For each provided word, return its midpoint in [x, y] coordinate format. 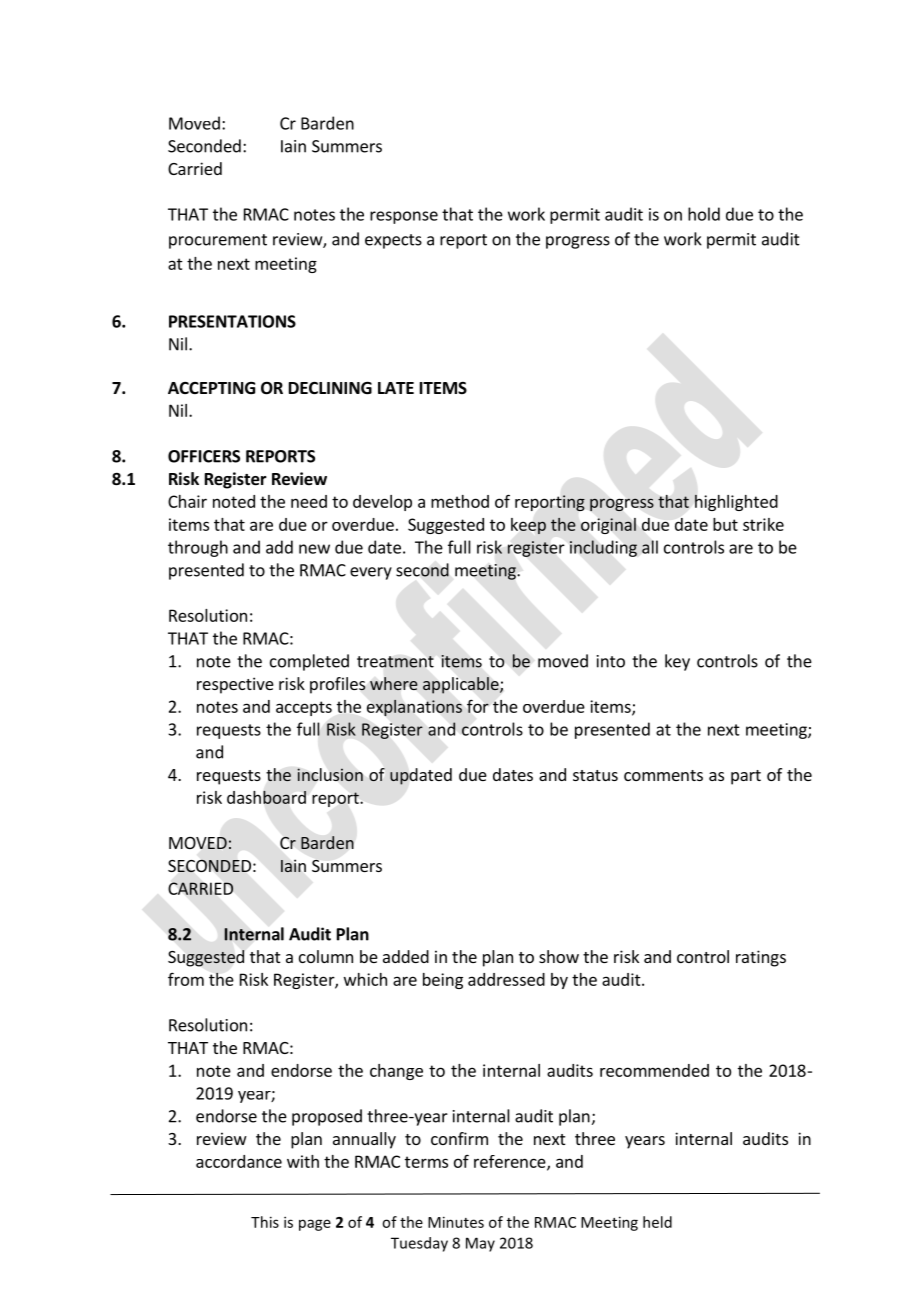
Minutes [456, 1222]
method [460, 501]
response [404, 217]
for [478, 706]
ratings [761, 958]
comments [663, 775]
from [186, 979]
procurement [218, 241]
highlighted [736, 502]
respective [235, 685]
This [265, 1222]
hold [704, 214]
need [309, 501]
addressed [506, 979]
